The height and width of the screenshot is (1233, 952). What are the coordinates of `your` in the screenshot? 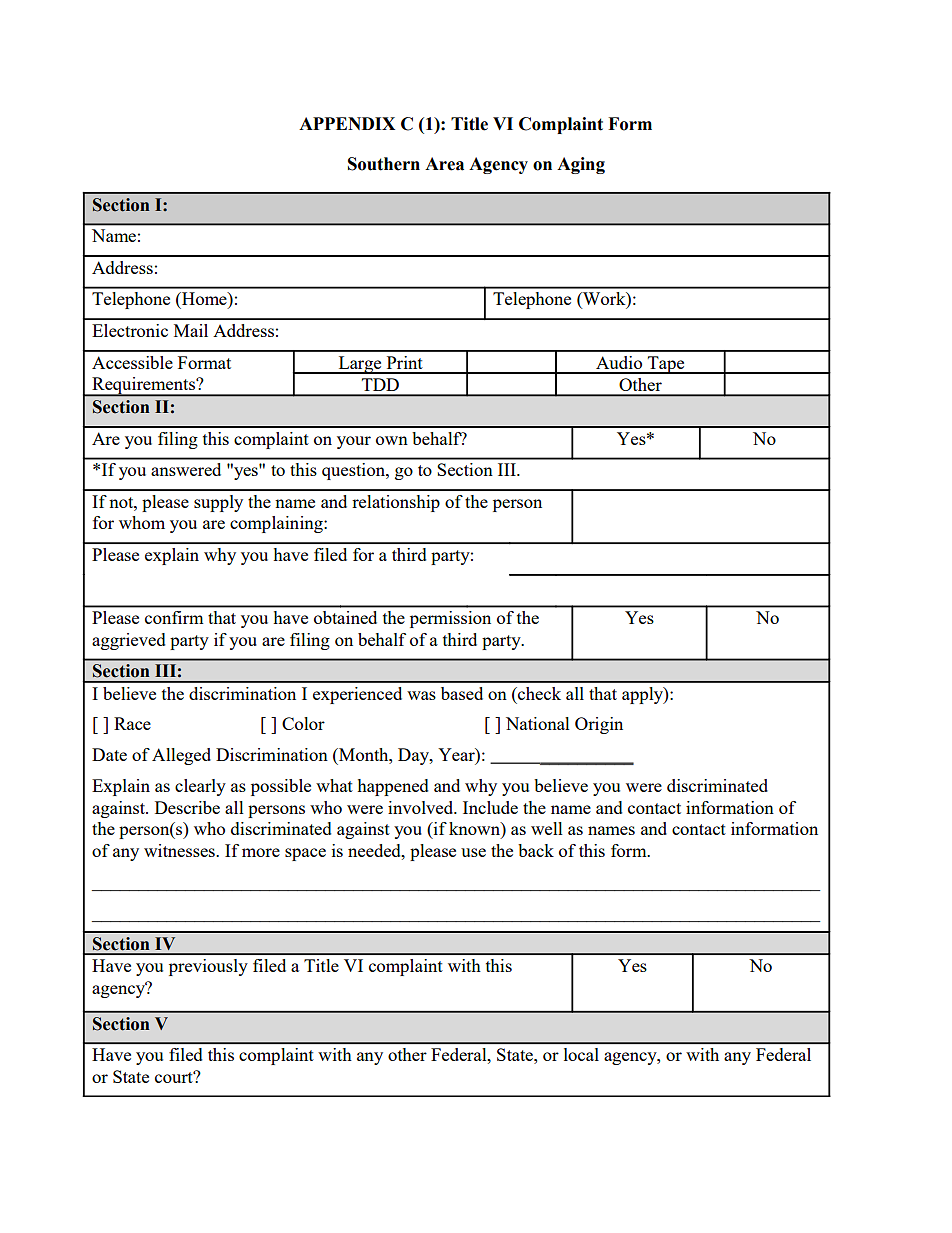 It's located at (354, 442).
